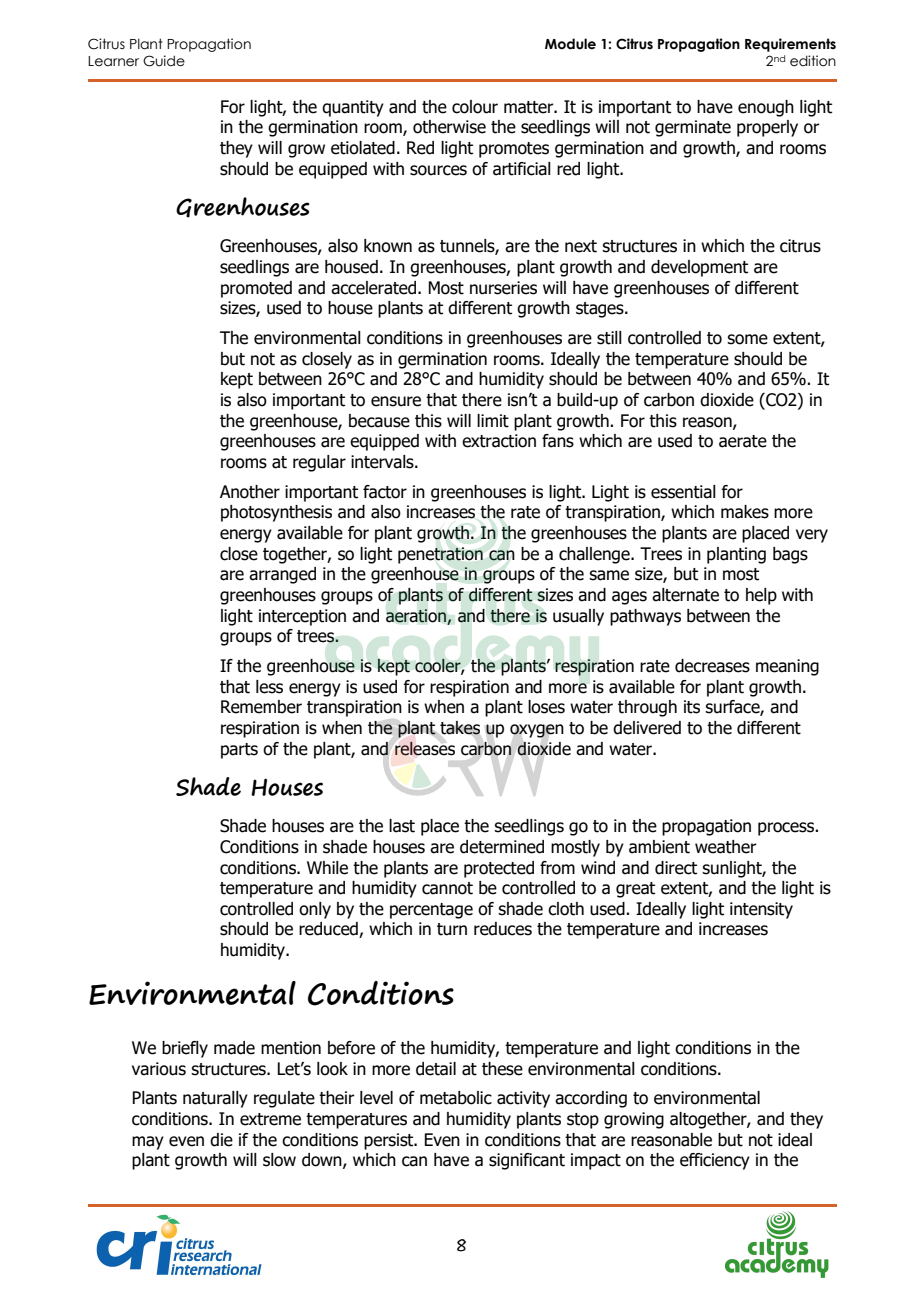 This screenshot has width=924, height=1308. I want to click on die, so click(221, 1140).
